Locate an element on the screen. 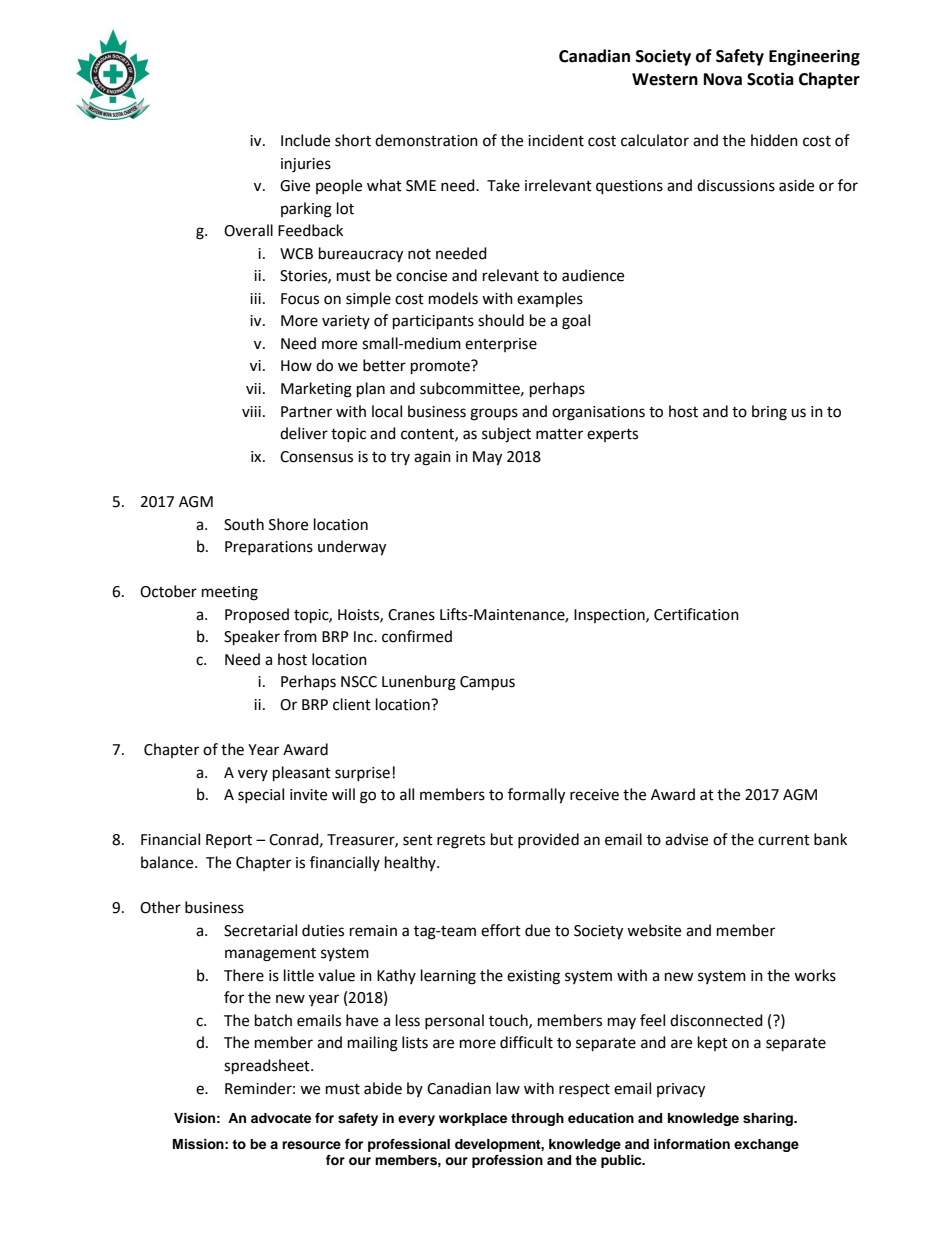  workplace is located at coordinates (473, 1119).
